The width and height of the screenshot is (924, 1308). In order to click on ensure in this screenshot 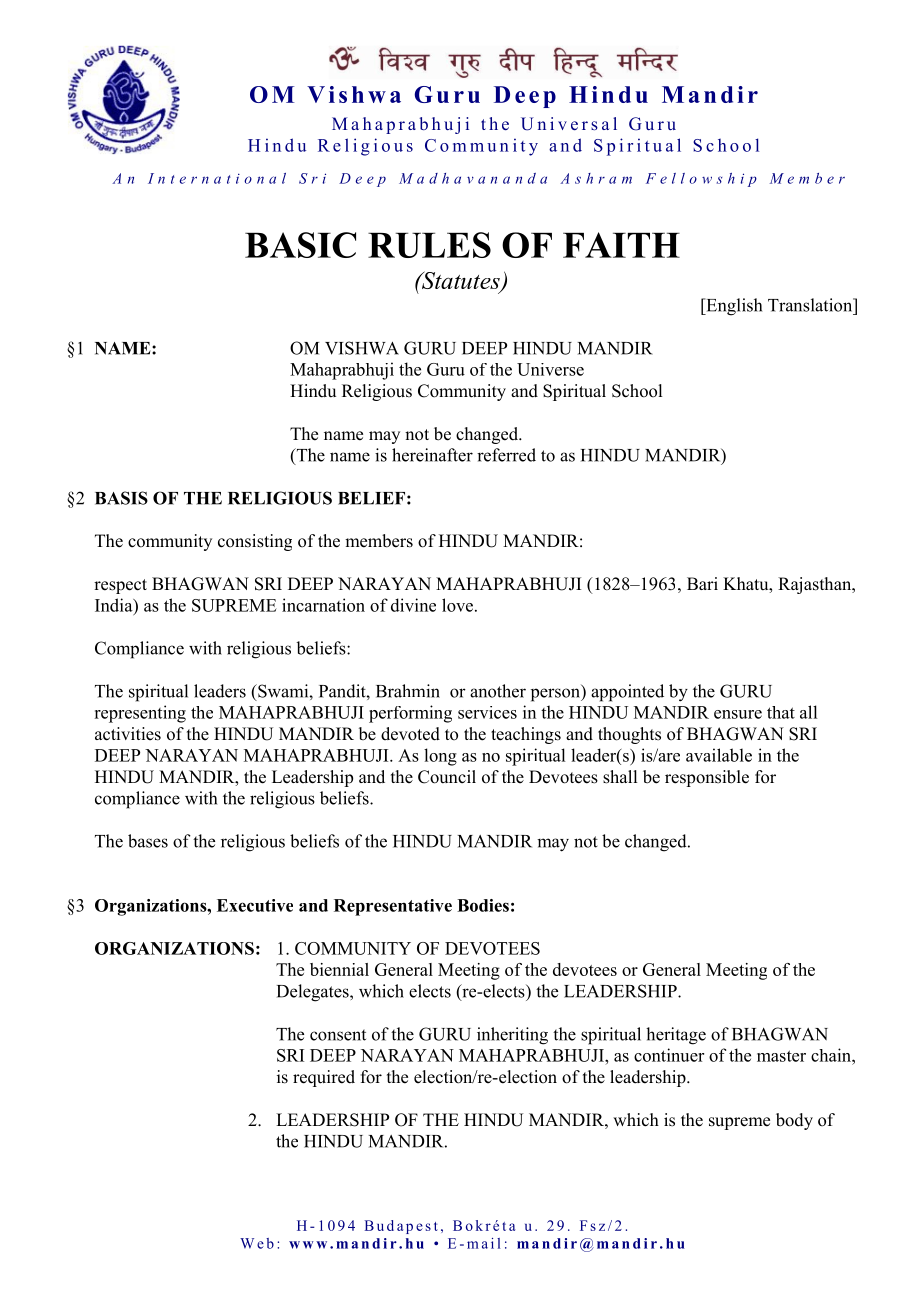, I will do `click(738, 714)`.
